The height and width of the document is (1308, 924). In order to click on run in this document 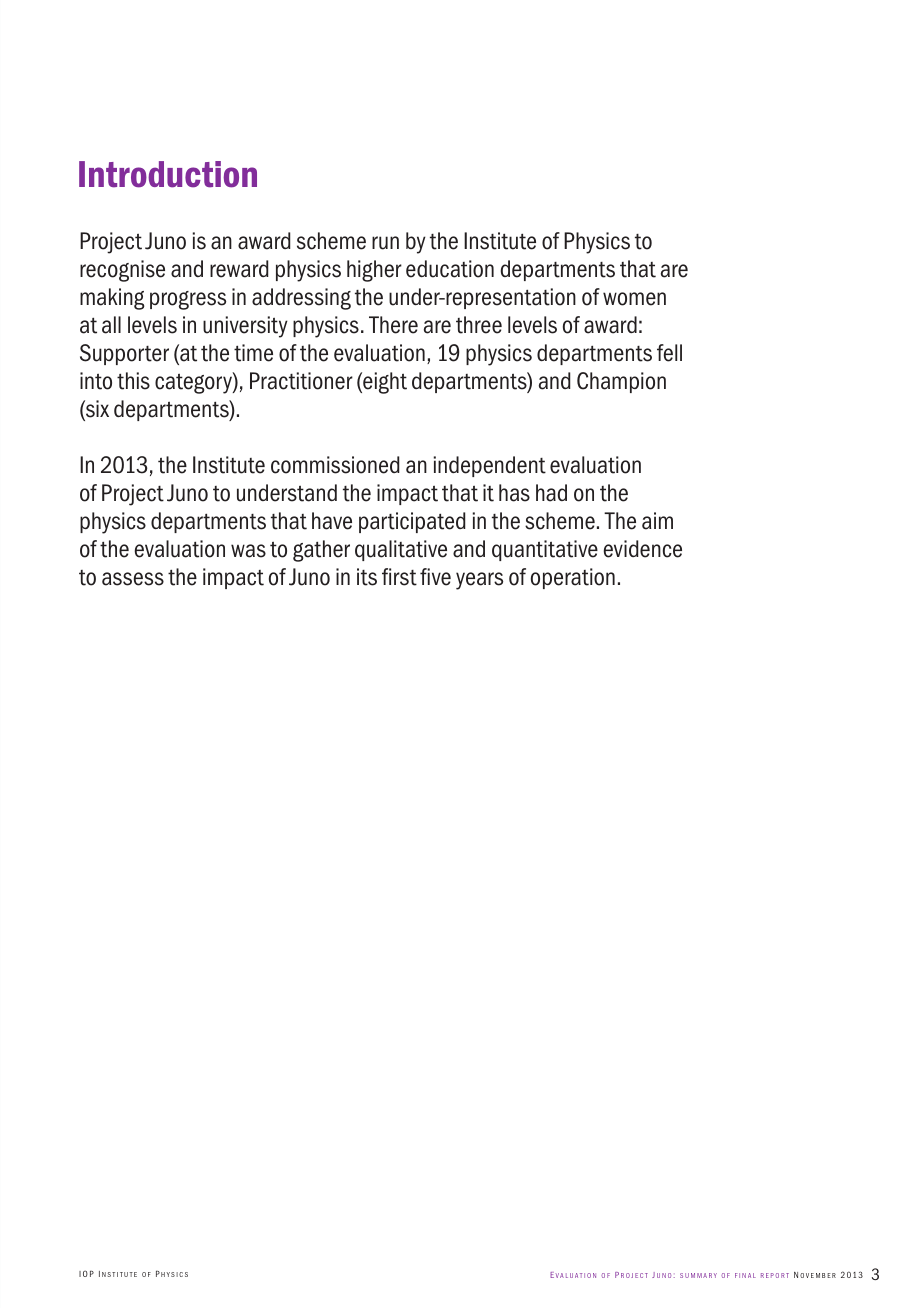, I will do `click(385, 243)`.
